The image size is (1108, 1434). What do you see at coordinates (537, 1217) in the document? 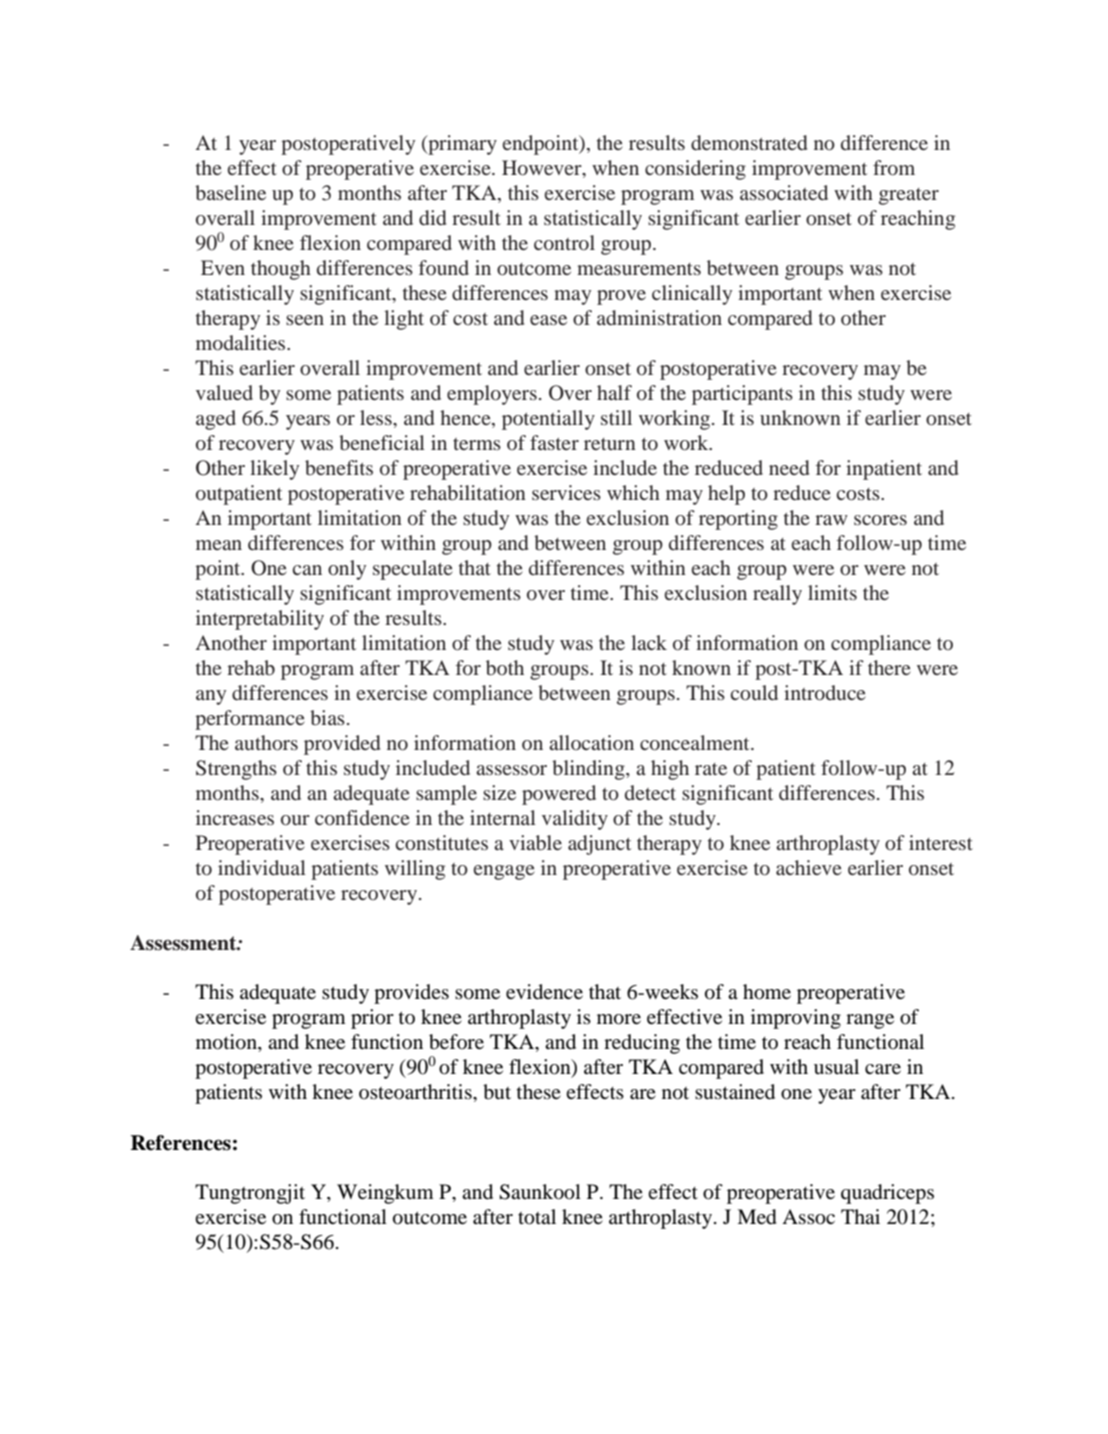
I see `total` at bounding box center [537, 1217].
